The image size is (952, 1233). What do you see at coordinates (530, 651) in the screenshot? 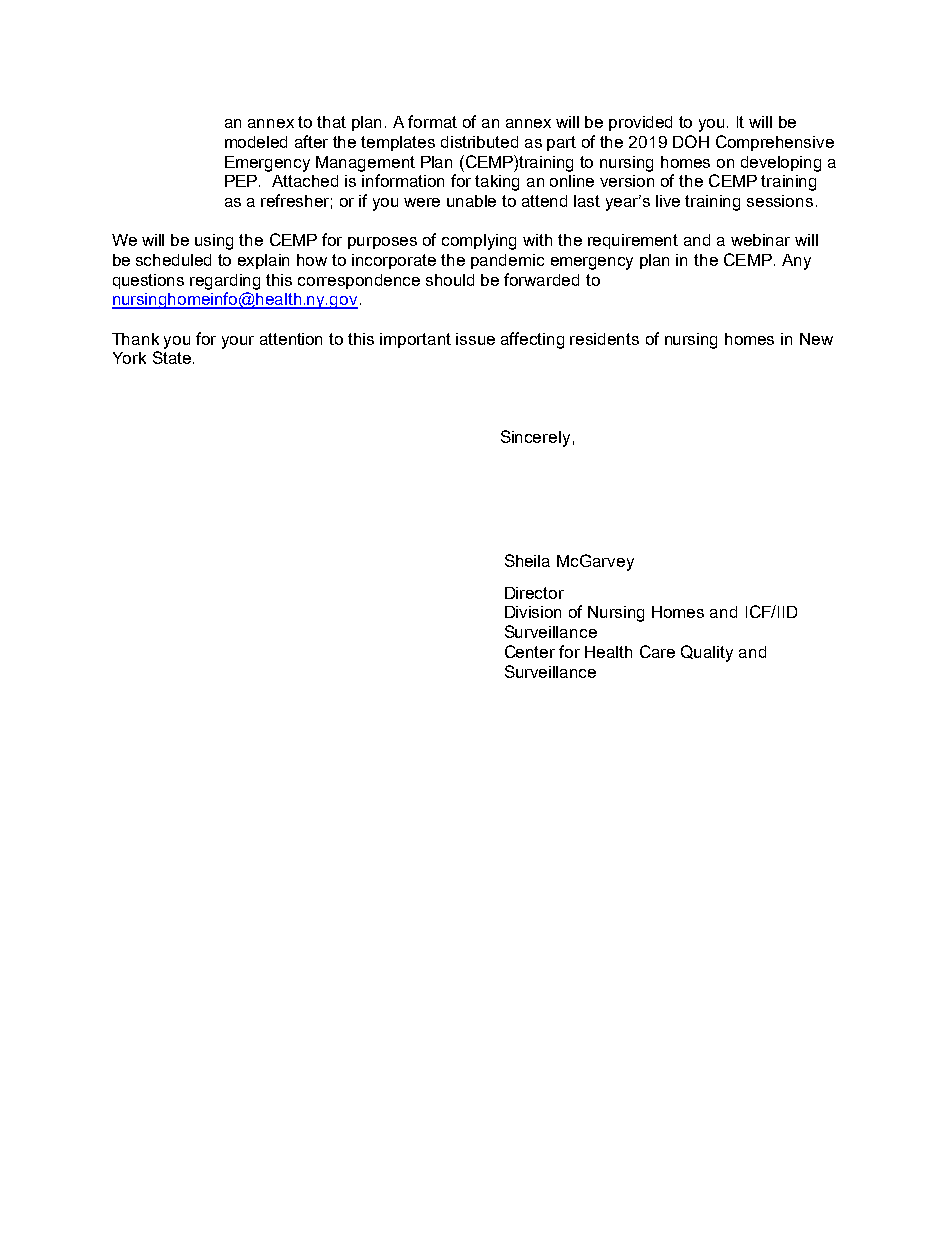
I see `Center` at bounding box center [530, 651].
